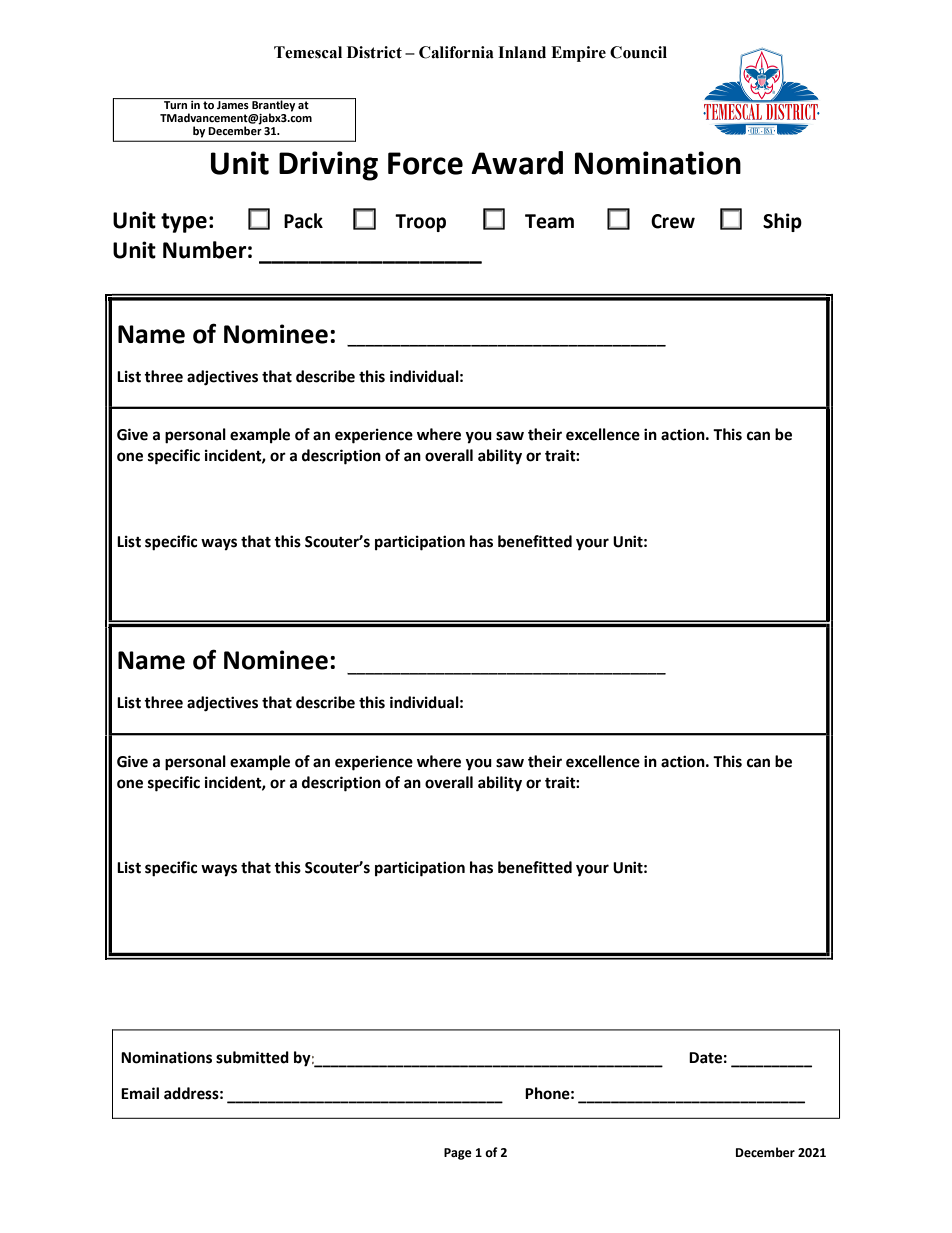 This page has width=952, height=1233. What do you see at coordinates (184, 223) in the page?
I see `type` at bounding box center [184, 223].
